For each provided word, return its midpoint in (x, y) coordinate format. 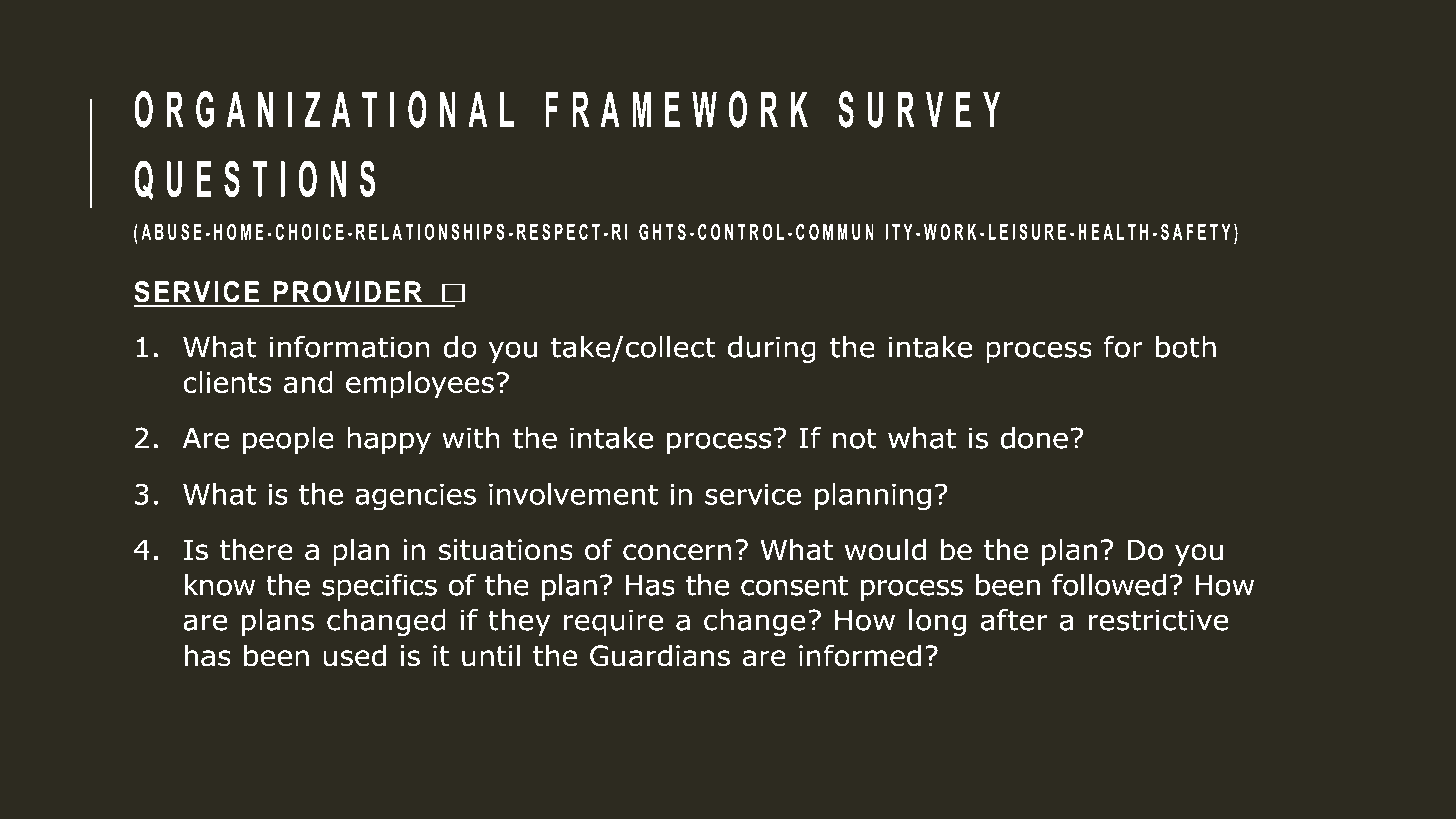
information (350, 347)
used (354, 655)
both (1186, 347)
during (772, 349)
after (1014, 620)
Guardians (660, 655)
